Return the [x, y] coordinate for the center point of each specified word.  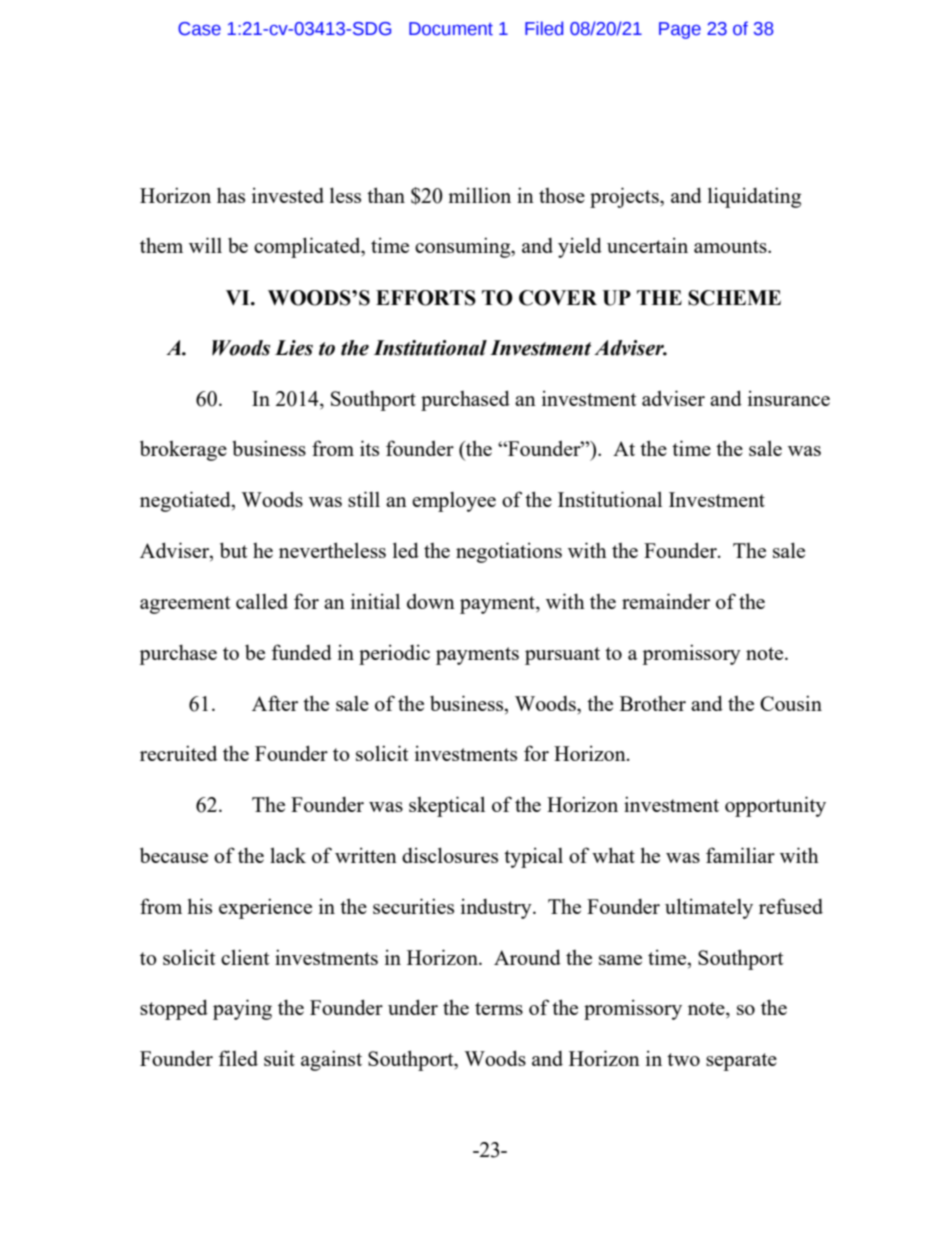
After [275, 703]
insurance [789, 398]
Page [680, 30]
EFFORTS [426, 298]
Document [451, 29]
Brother [653, 703]
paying [242, 1009]
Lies [294, 348]
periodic [394, 654]
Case [199, 29]
